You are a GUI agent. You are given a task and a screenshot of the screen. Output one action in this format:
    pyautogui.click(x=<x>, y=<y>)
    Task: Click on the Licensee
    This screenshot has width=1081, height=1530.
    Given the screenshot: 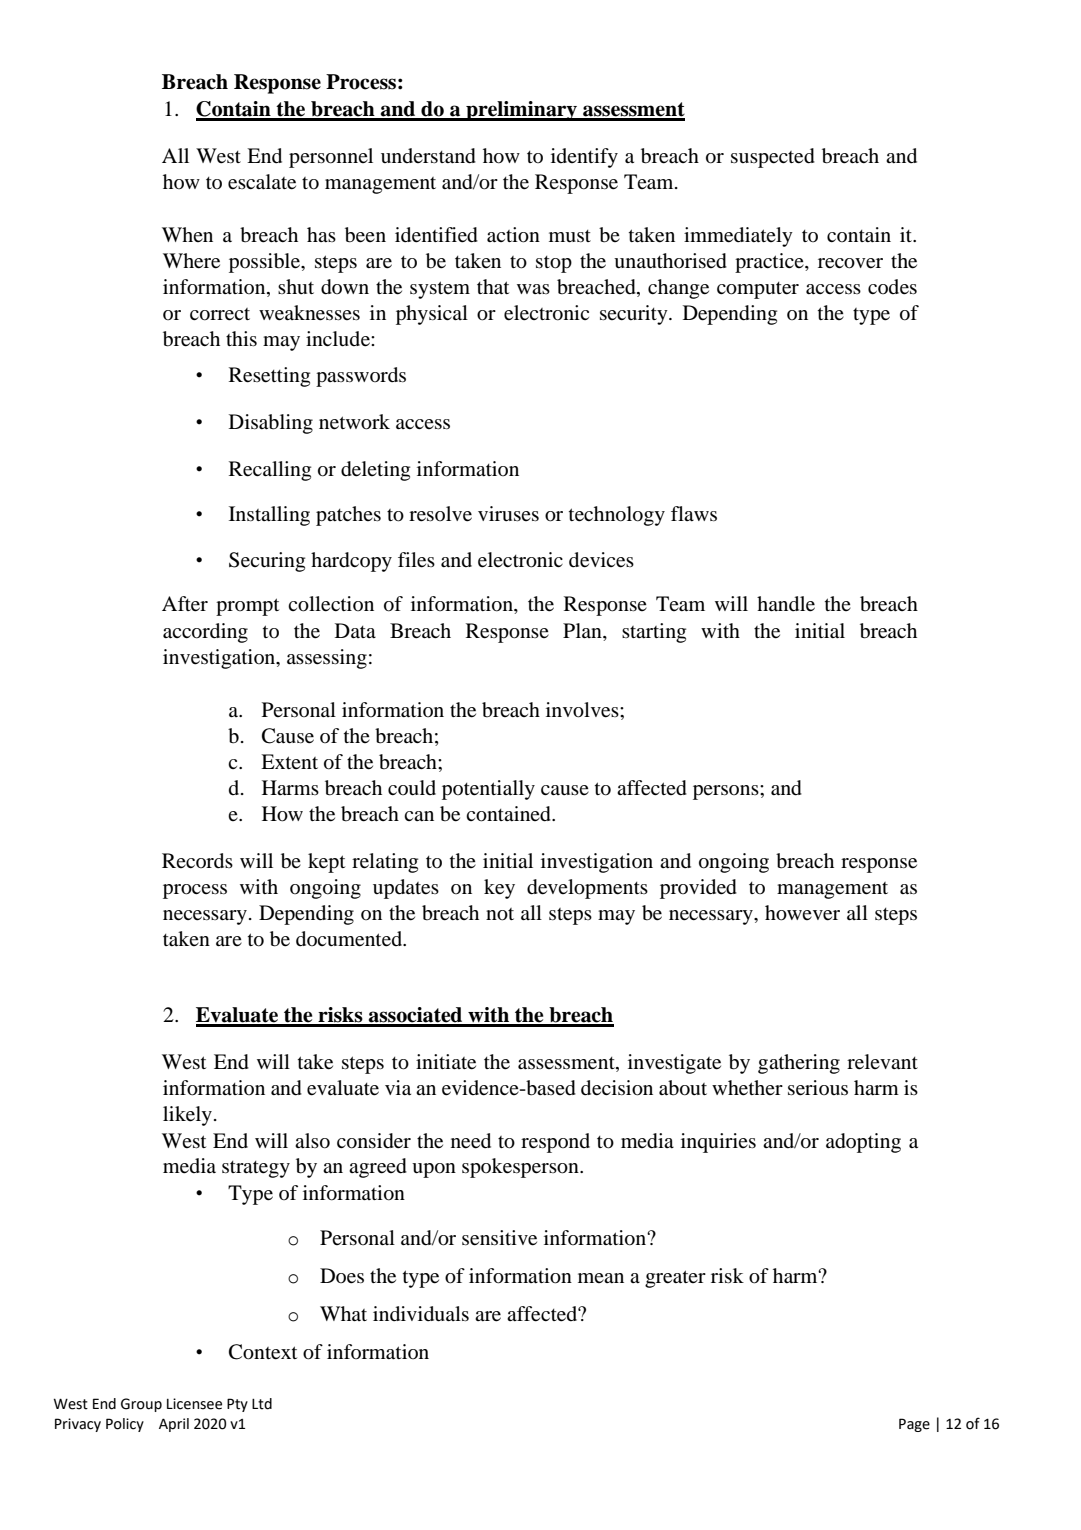 What is the action you would take?
    pyautogui.click(x=194, y=1404)
